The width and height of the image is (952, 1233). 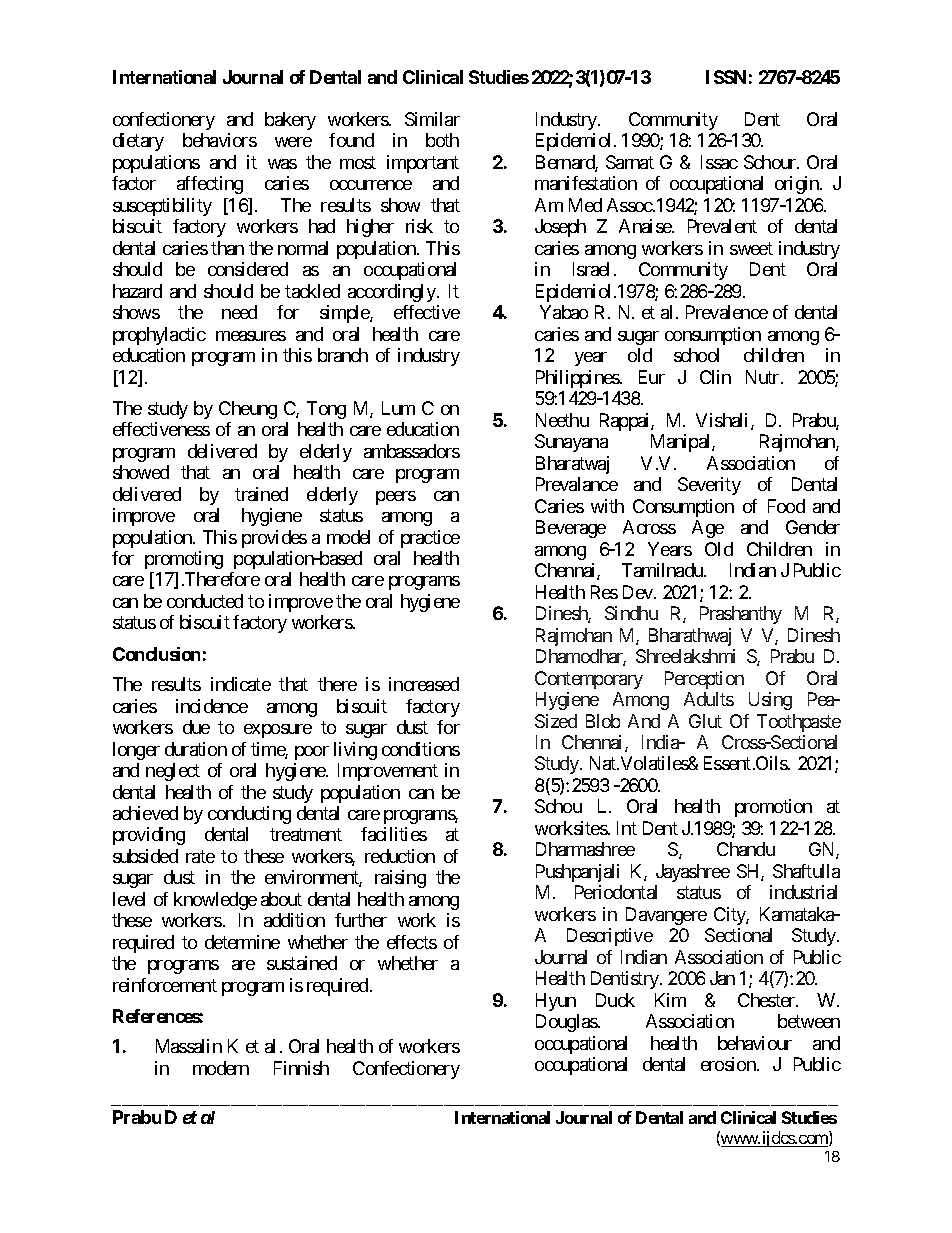 I want to click on both, so click(x=442, y=140).
